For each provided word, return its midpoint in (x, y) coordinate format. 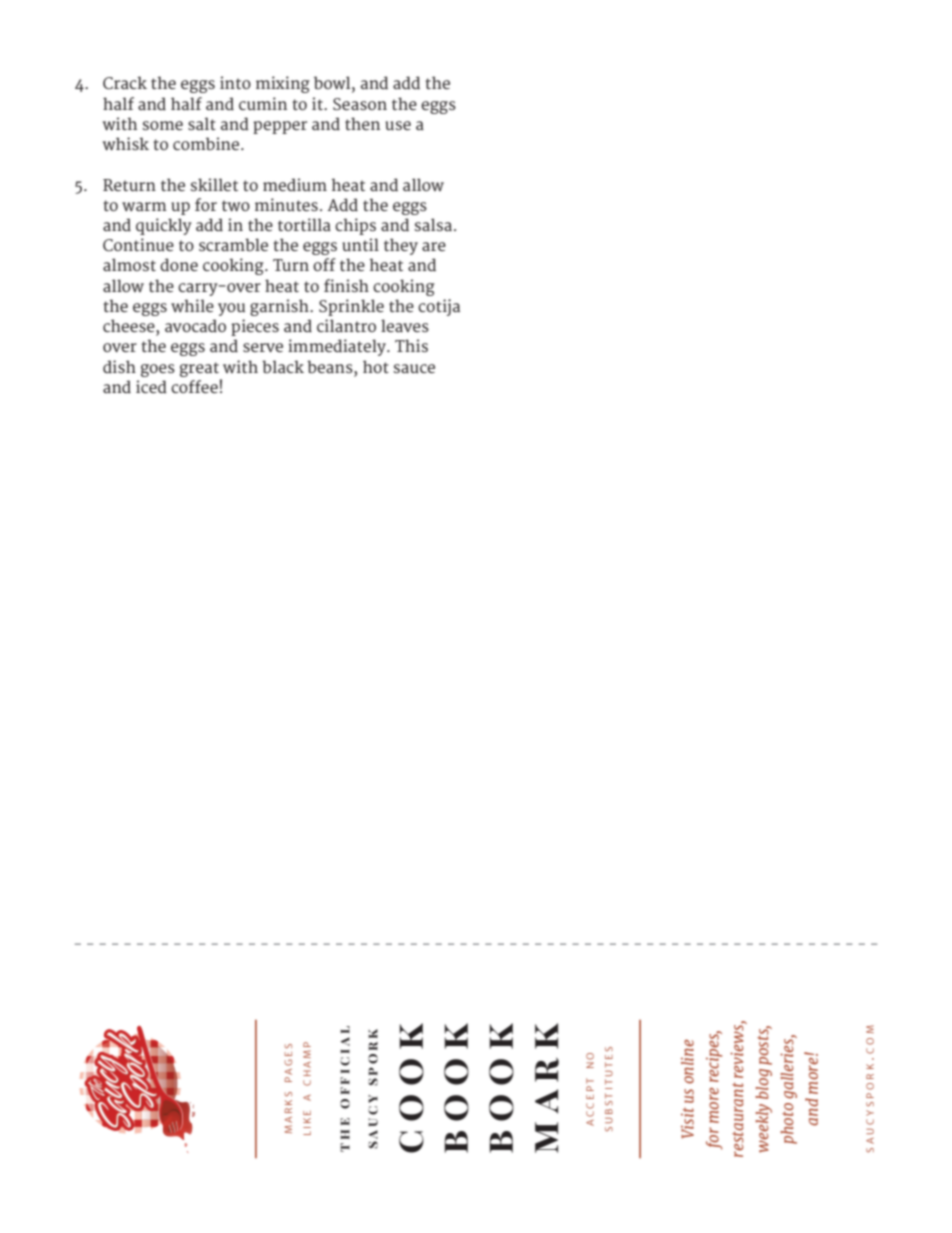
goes (158, 370)
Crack (125, 83)
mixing (282, 84)
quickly (164, 226)
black (283, 367)
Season (360, 104)
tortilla (304, 224)
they (401, 246)
